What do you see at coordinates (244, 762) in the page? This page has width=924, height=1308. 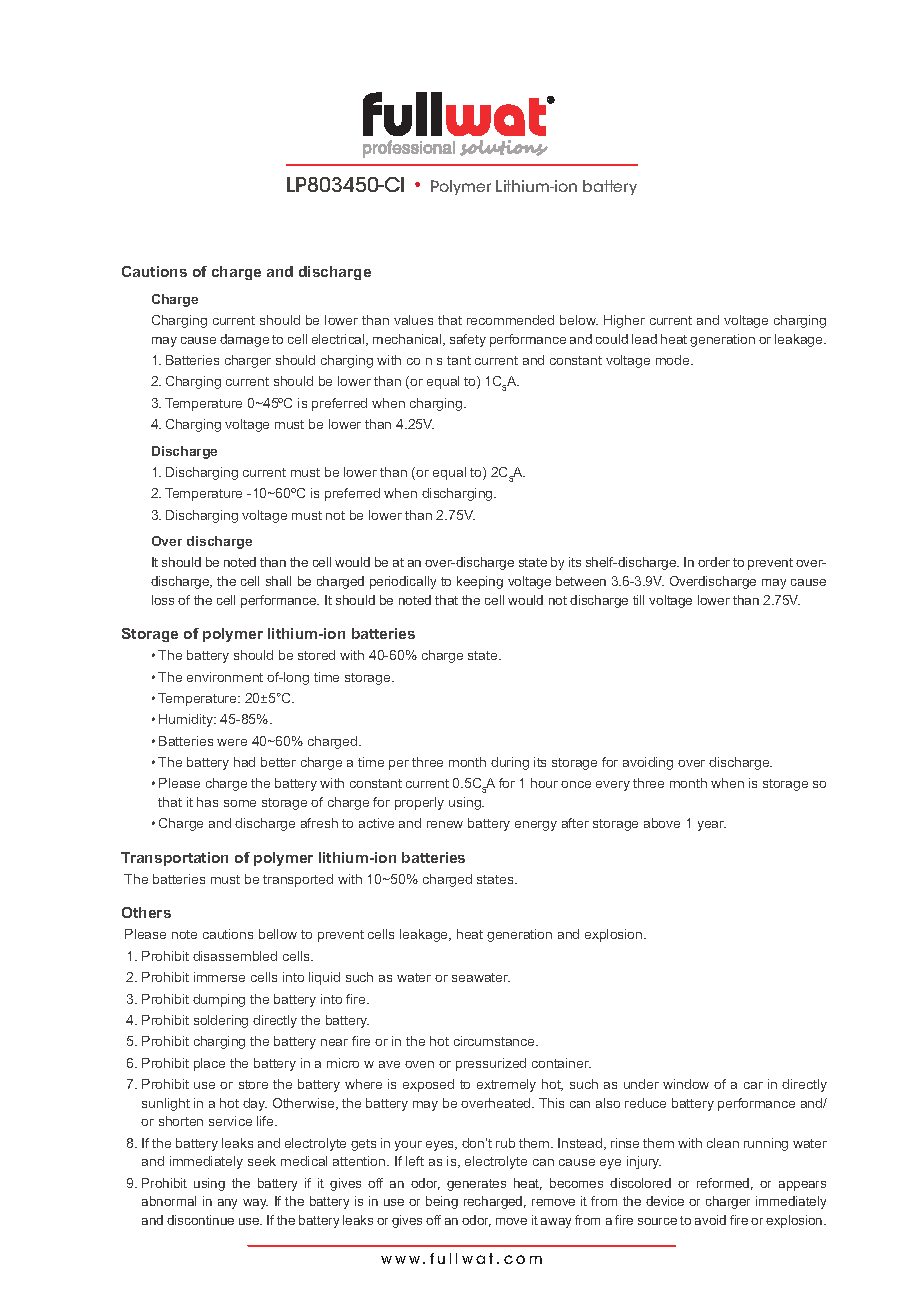 I see `had` at bounding box center [244, 762].
